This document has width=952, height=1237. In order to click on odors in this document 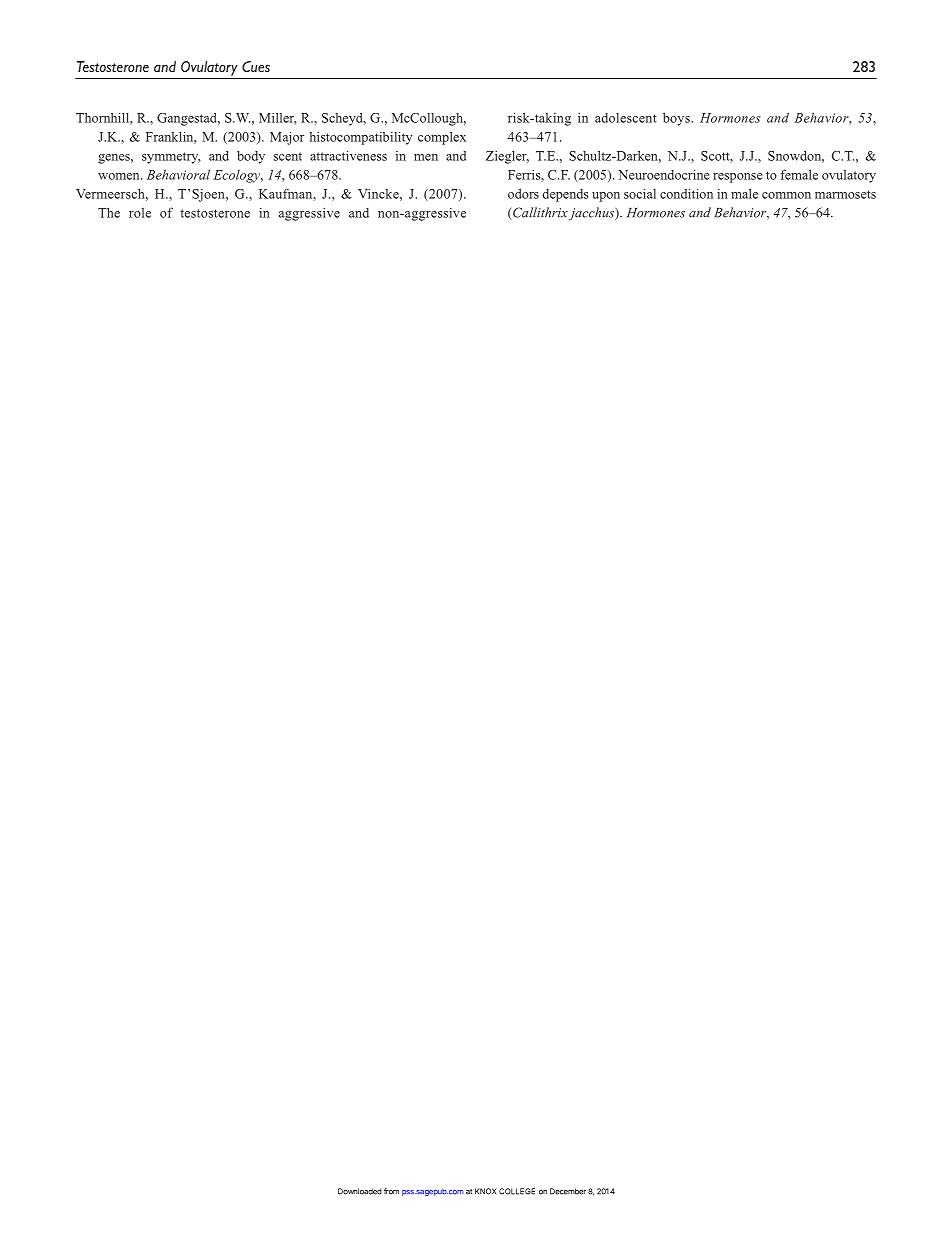, I will do `click(523, 193)`.
